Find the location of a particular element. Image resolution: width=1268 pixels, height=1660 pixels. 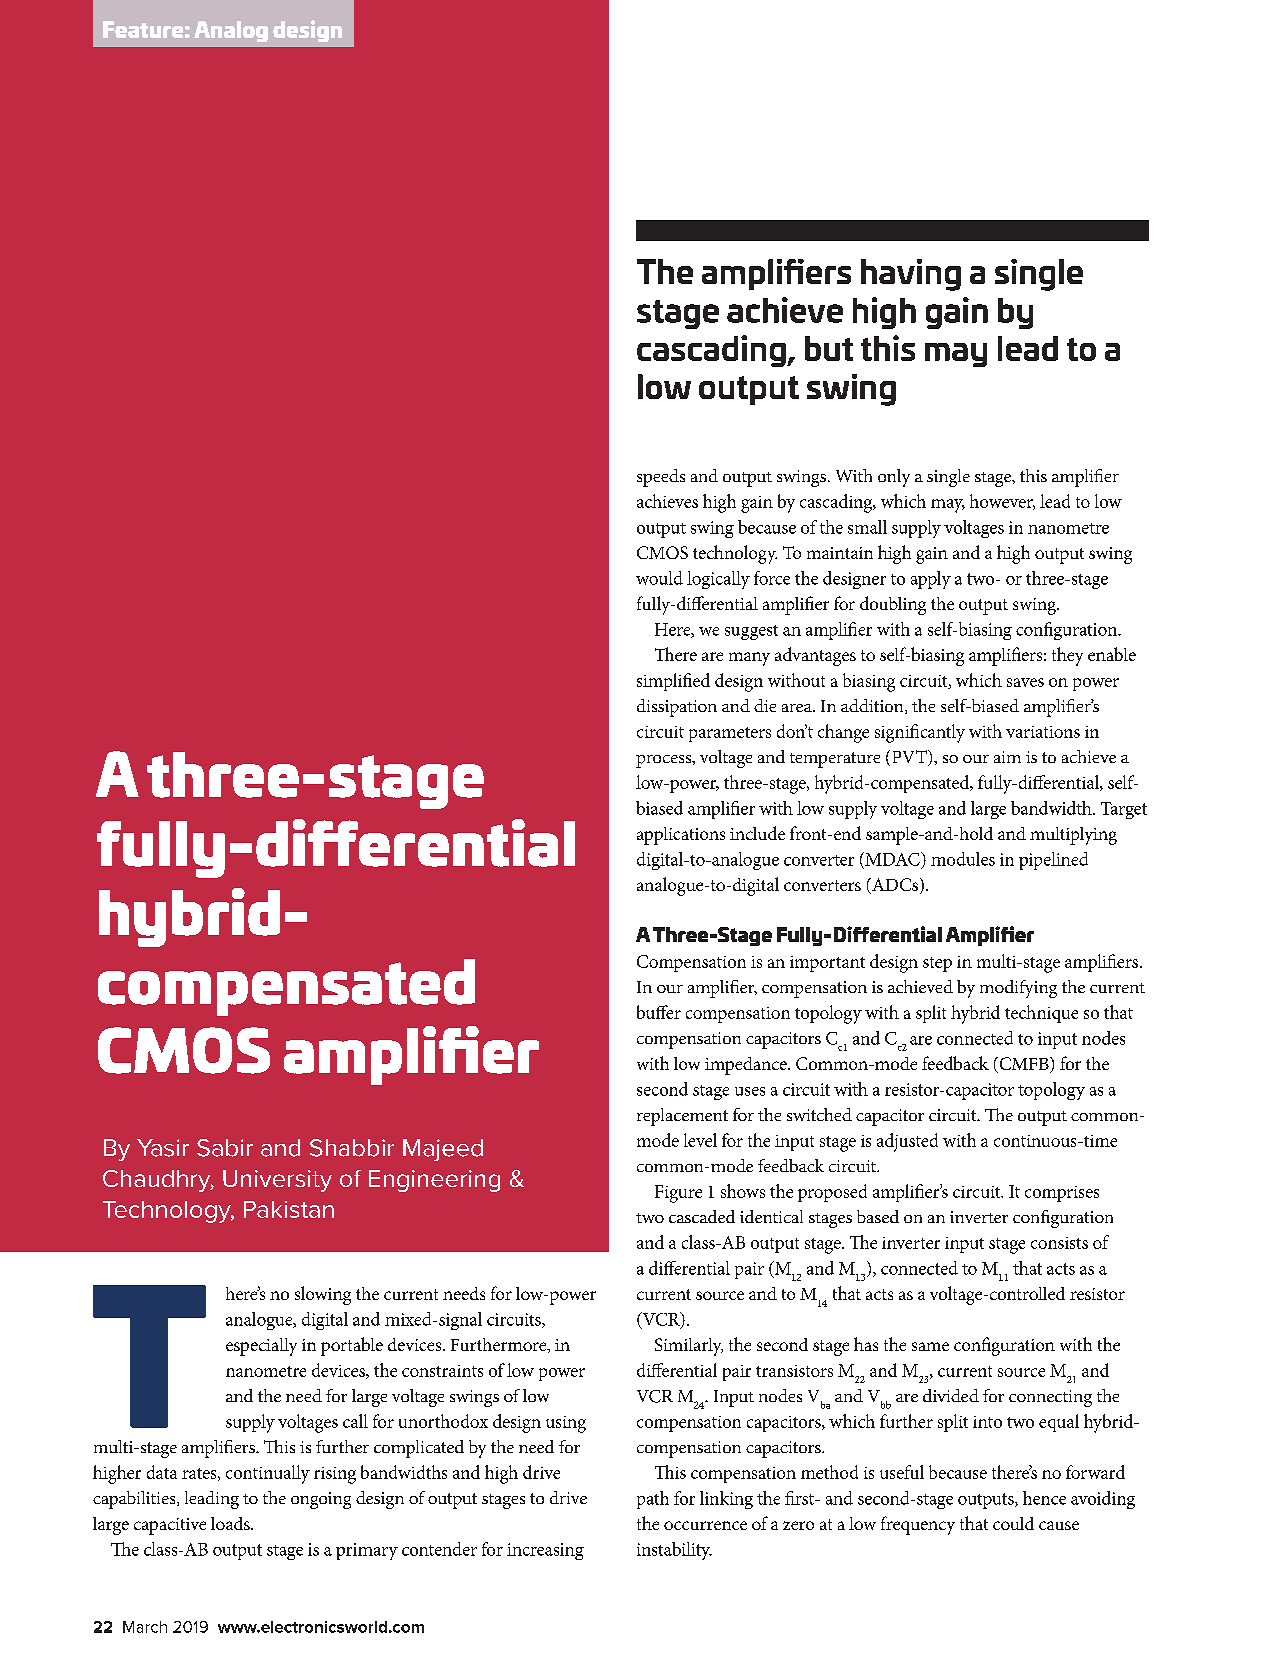

instability is located at coordinates (674, 1551).
